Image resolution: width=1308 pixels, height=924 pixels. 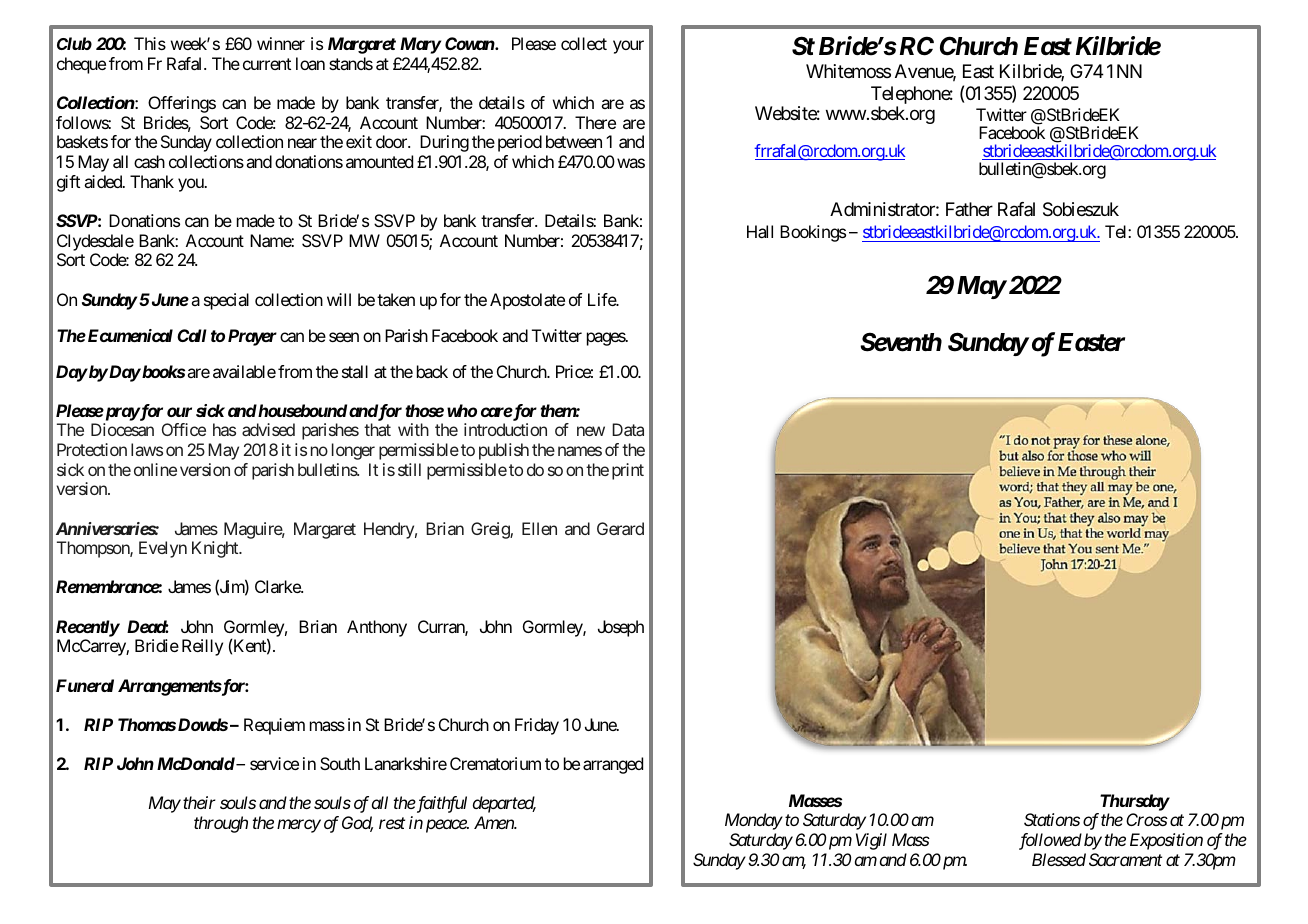 I want to click on Father, so click(x=969, y=209).
